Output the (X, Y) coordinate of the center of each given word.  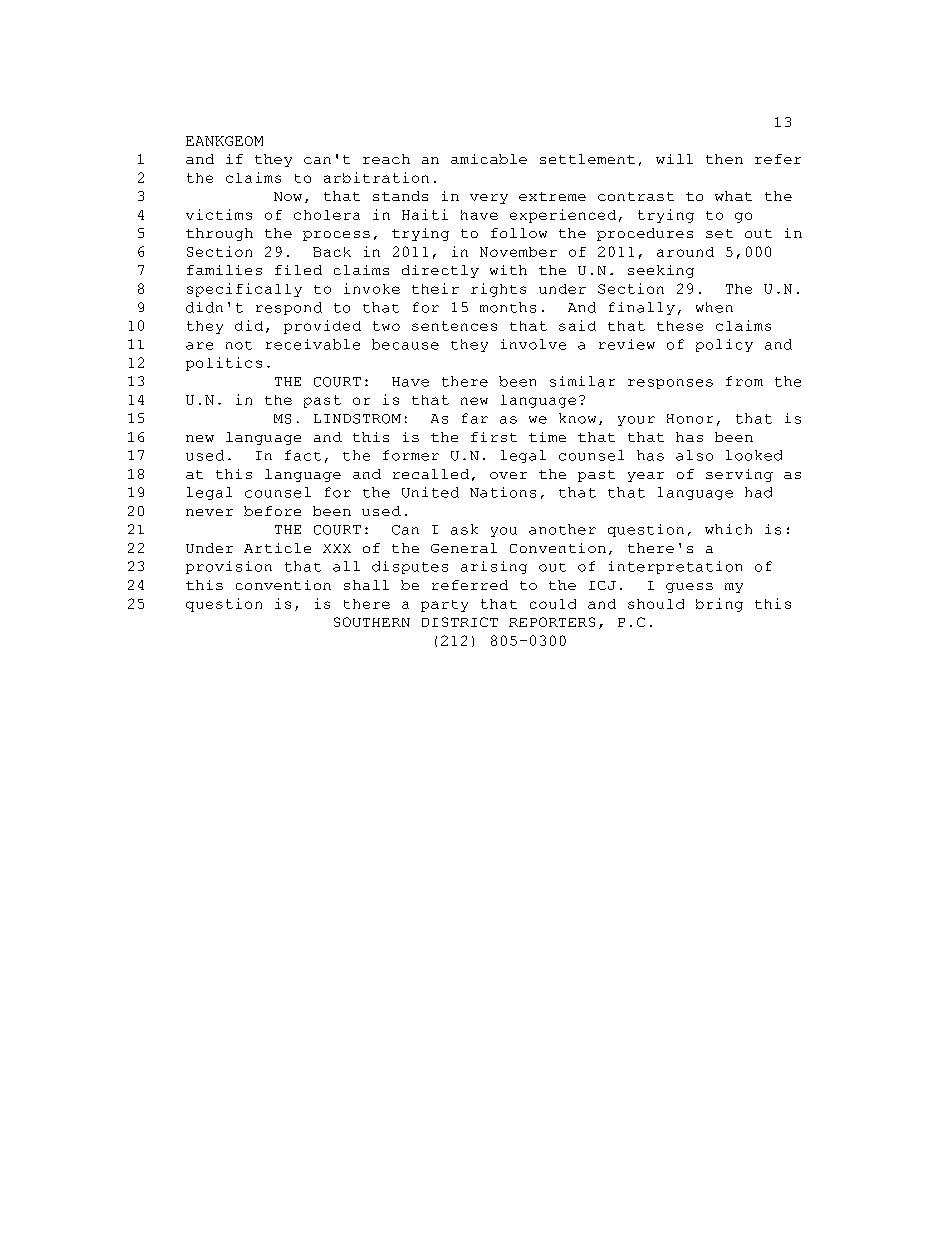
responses (670, 384)
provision (229, 567)
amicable (489, 159)
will (674, 159)
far (475, 418)
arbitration (376, 177)
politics (224, 364)
